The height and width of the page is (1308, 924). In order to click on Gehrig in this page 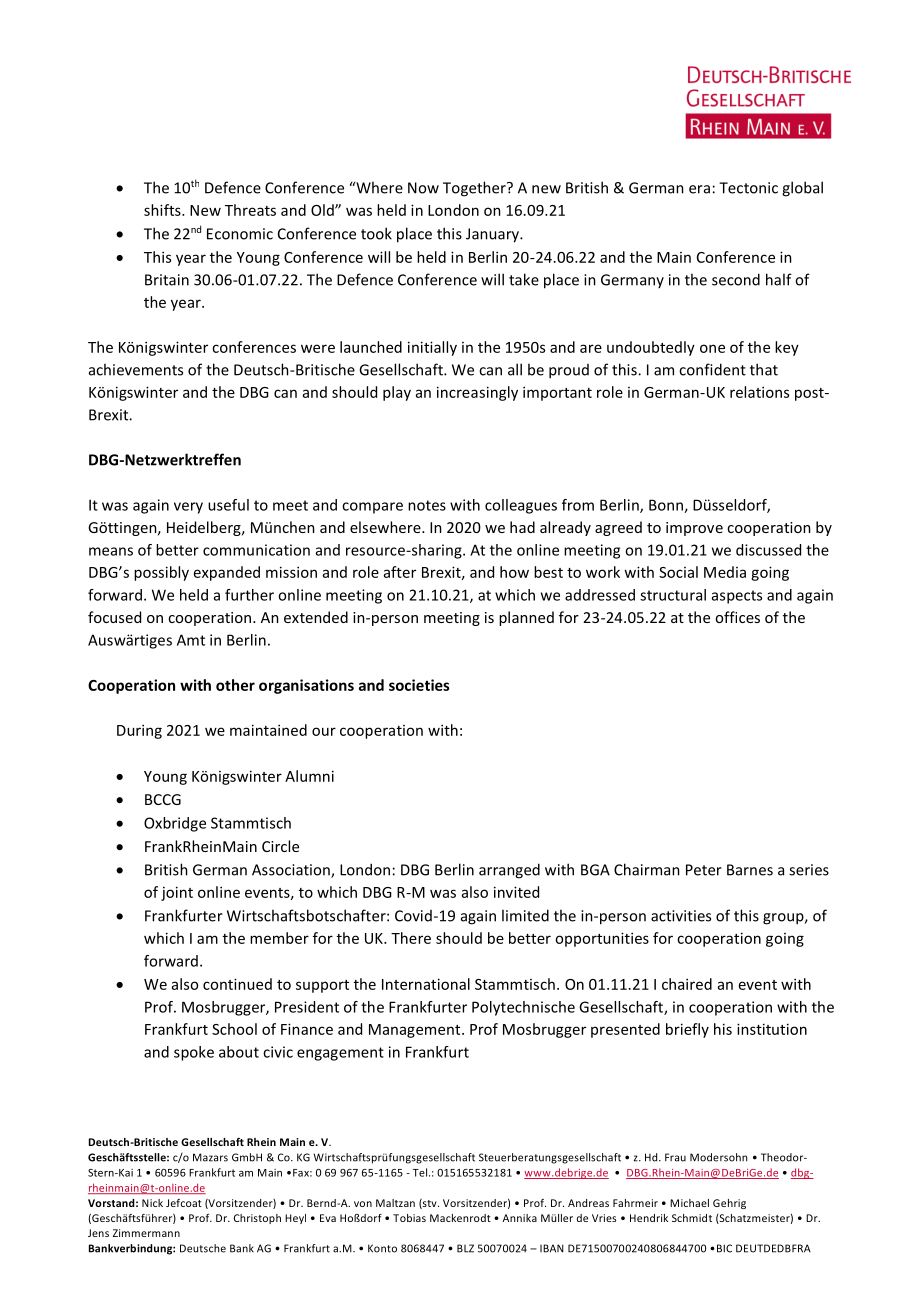, I will do `click(729, 1204)`.
